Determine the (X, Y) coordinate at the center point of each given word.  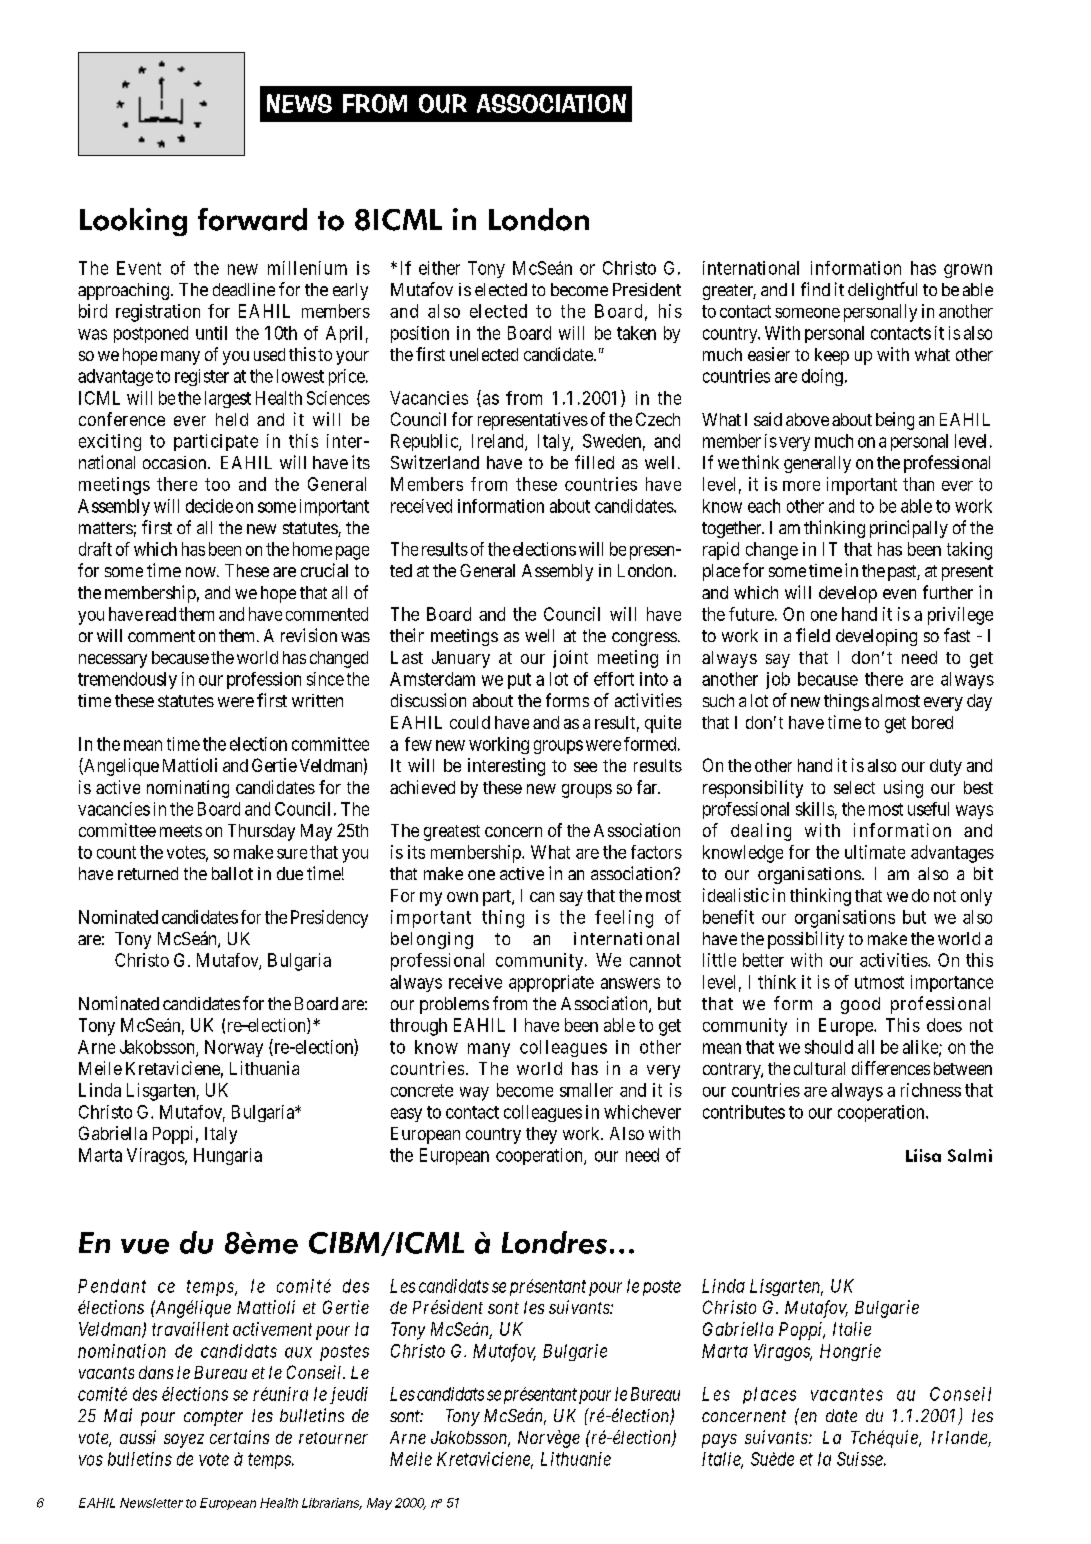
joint (570, 659)
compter (213, 1418)
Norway (234, 1048)
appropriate (551, 983)
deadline (244, 289)
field (813, 635)
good (860, 1005)
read (161, 614)
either (439, 268)
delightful (882, 291)
